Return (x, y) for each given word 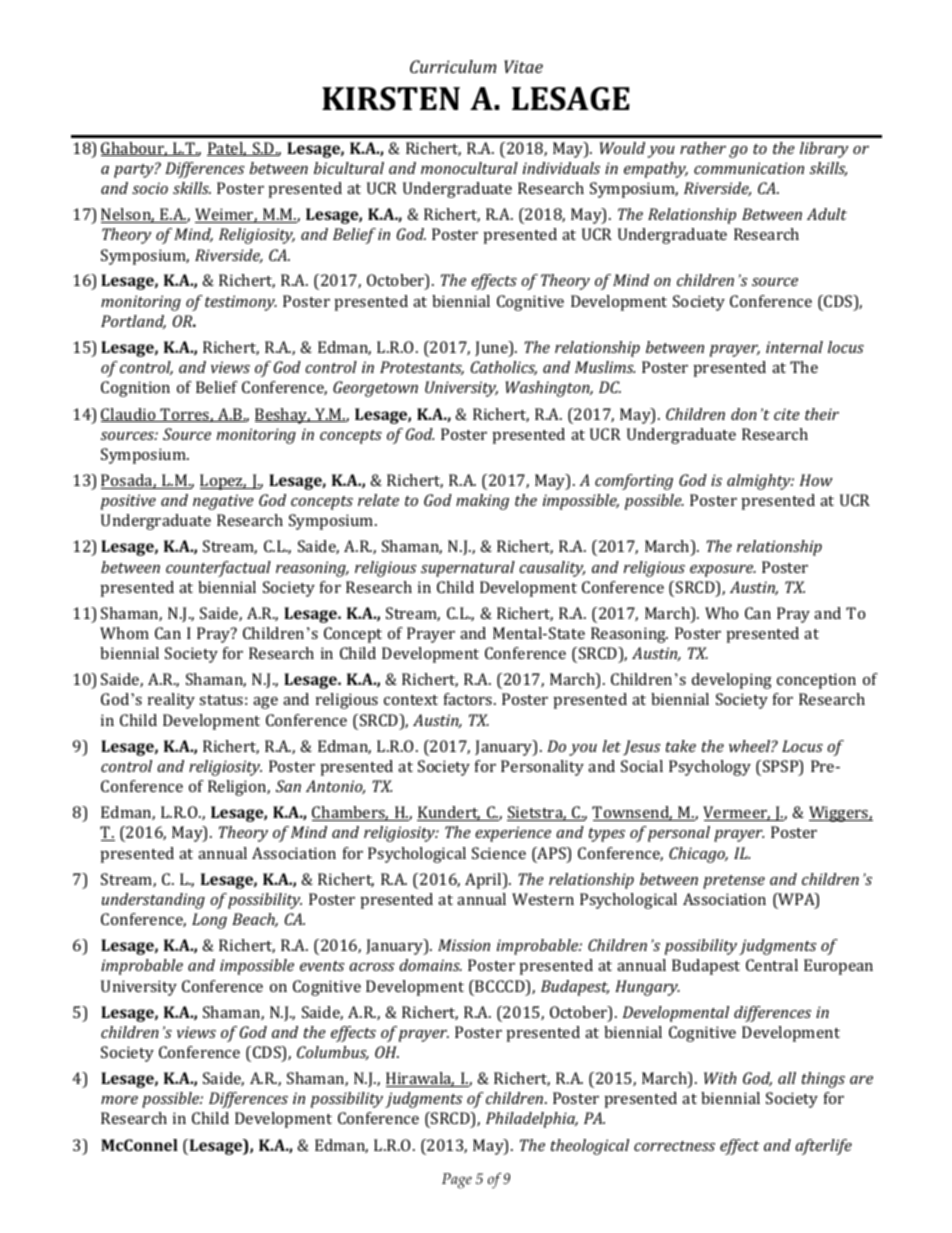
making (482, 502)
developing (732, 681)
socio (150, 188)
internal (794, 347)
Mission (464, 945)
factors (469, 699)
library (824, 150)
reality (171, 701)
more (119, 1100)
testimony (241, 303)
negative (223, 502)
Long (209, 921)
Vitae (523, 66)
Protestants (422, 368)
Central (772, 965)
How (816, 480)
